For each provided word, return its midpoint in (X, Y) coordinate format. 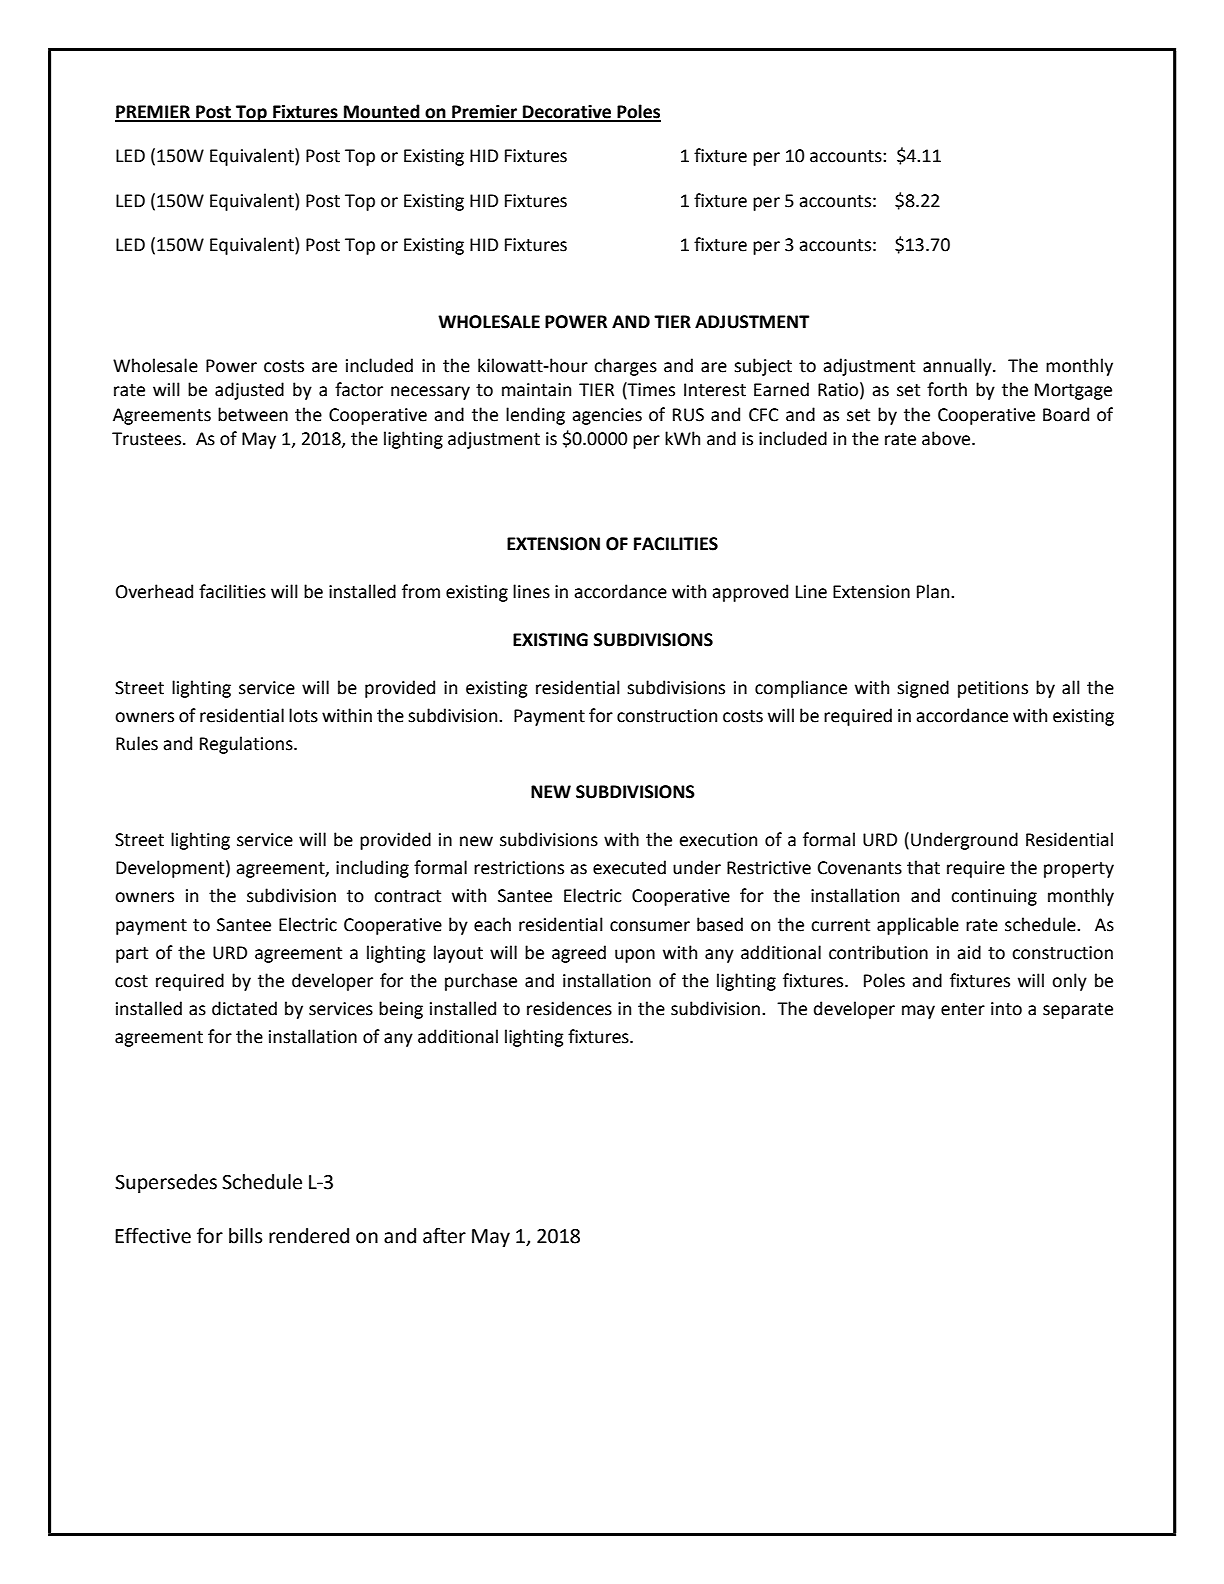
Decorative (567, 113)
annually (958, 367)
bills (245, 1236)
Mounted (382, 112)
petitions (993, 689)
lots (303, 715)
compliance (801, 689)
